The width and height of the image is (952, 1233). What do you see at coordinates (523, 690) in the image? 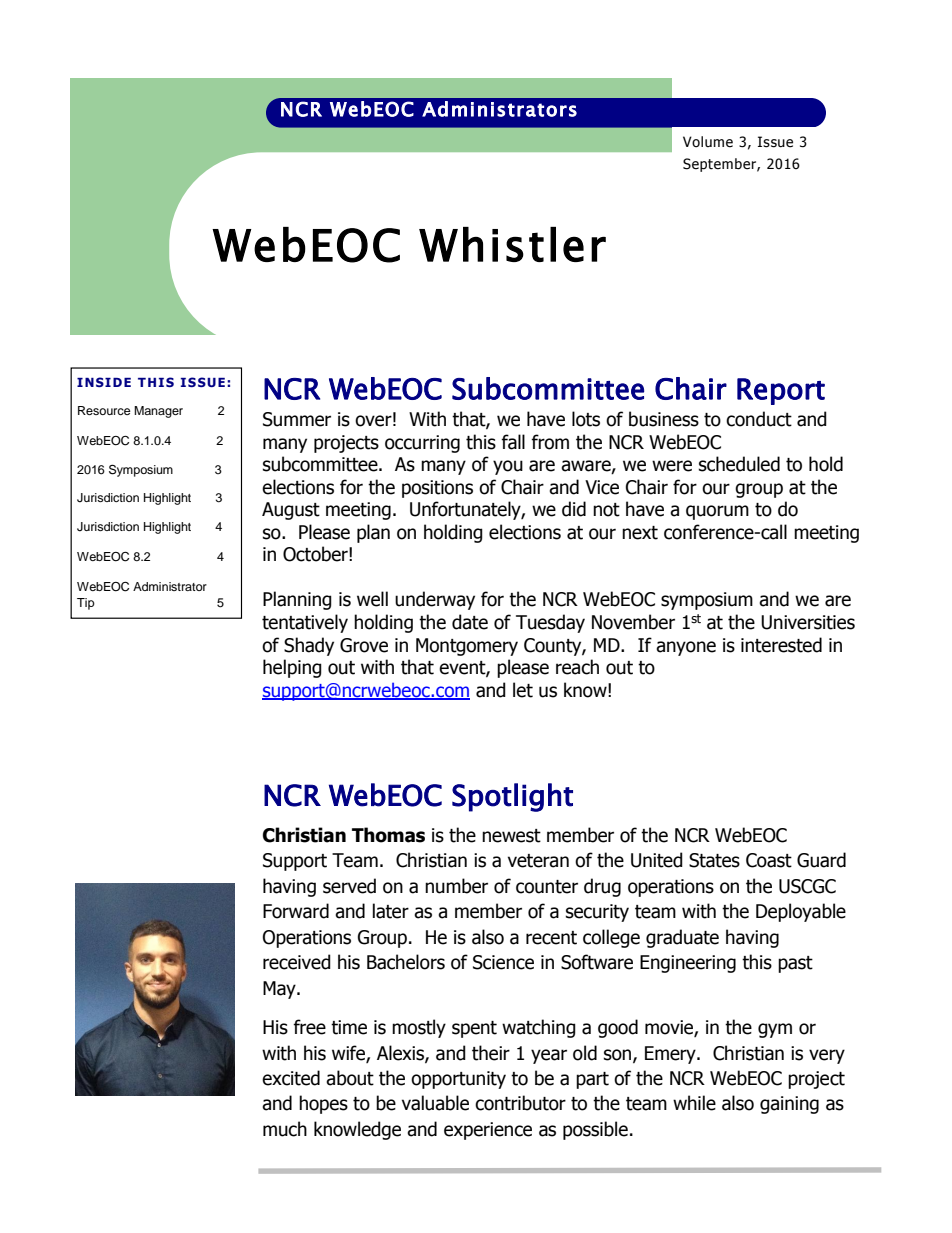
I see `let` at bounding box center [523, 690].
